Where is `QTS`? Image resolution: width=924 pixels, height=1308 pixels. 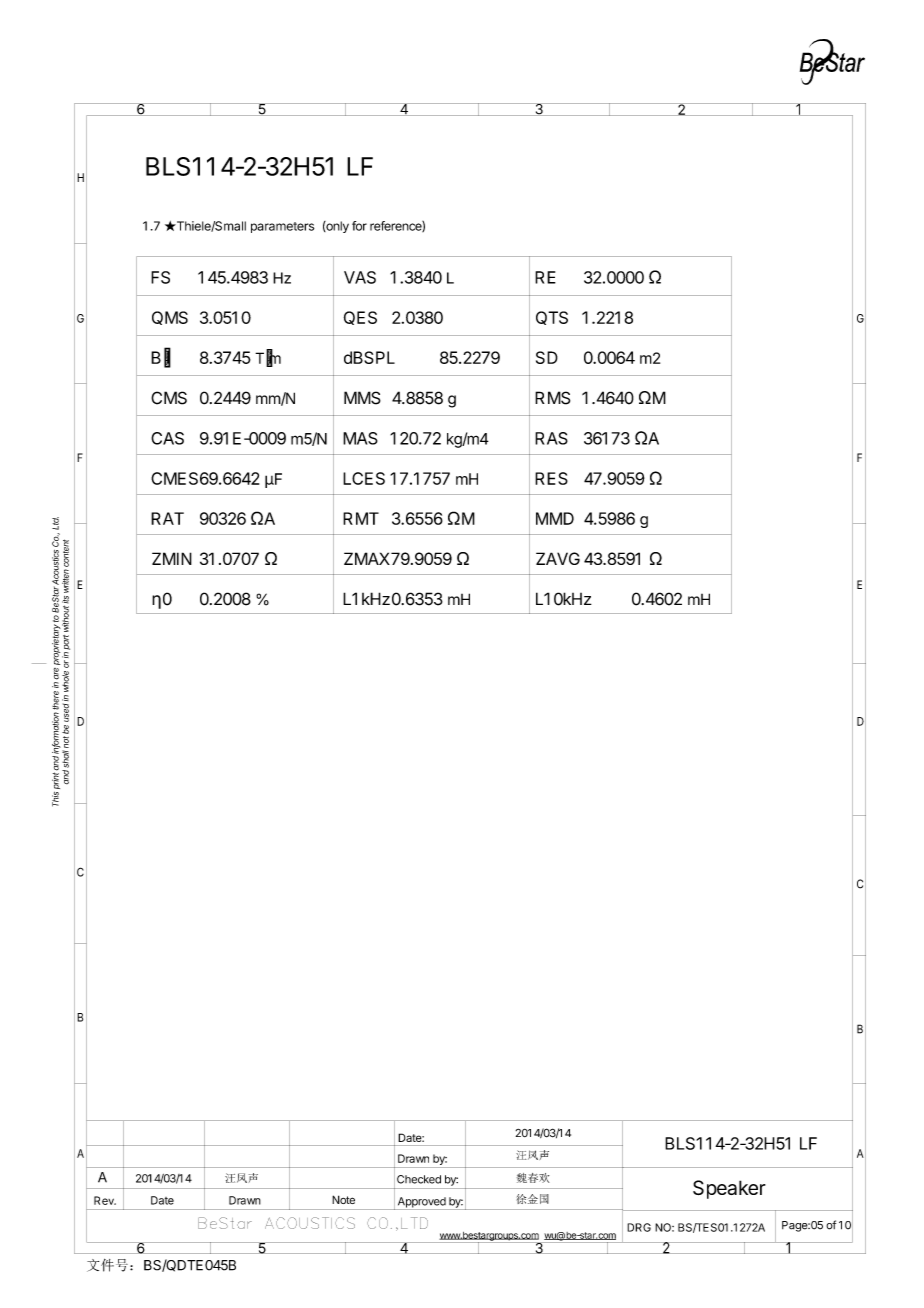
QTS is located at coordinates (552, 318).
